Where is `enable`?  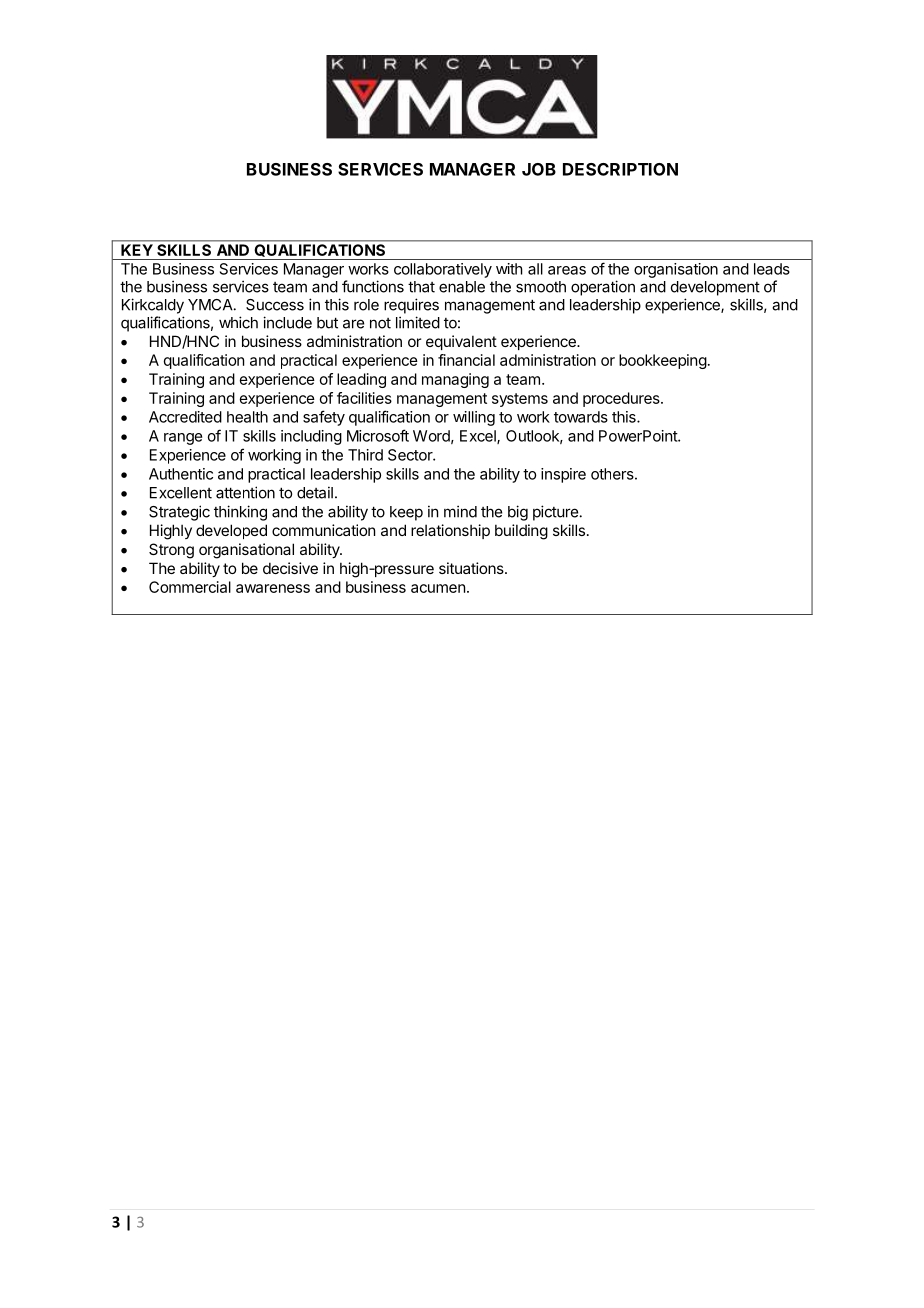
enable is located at coordinates (462, 287).
